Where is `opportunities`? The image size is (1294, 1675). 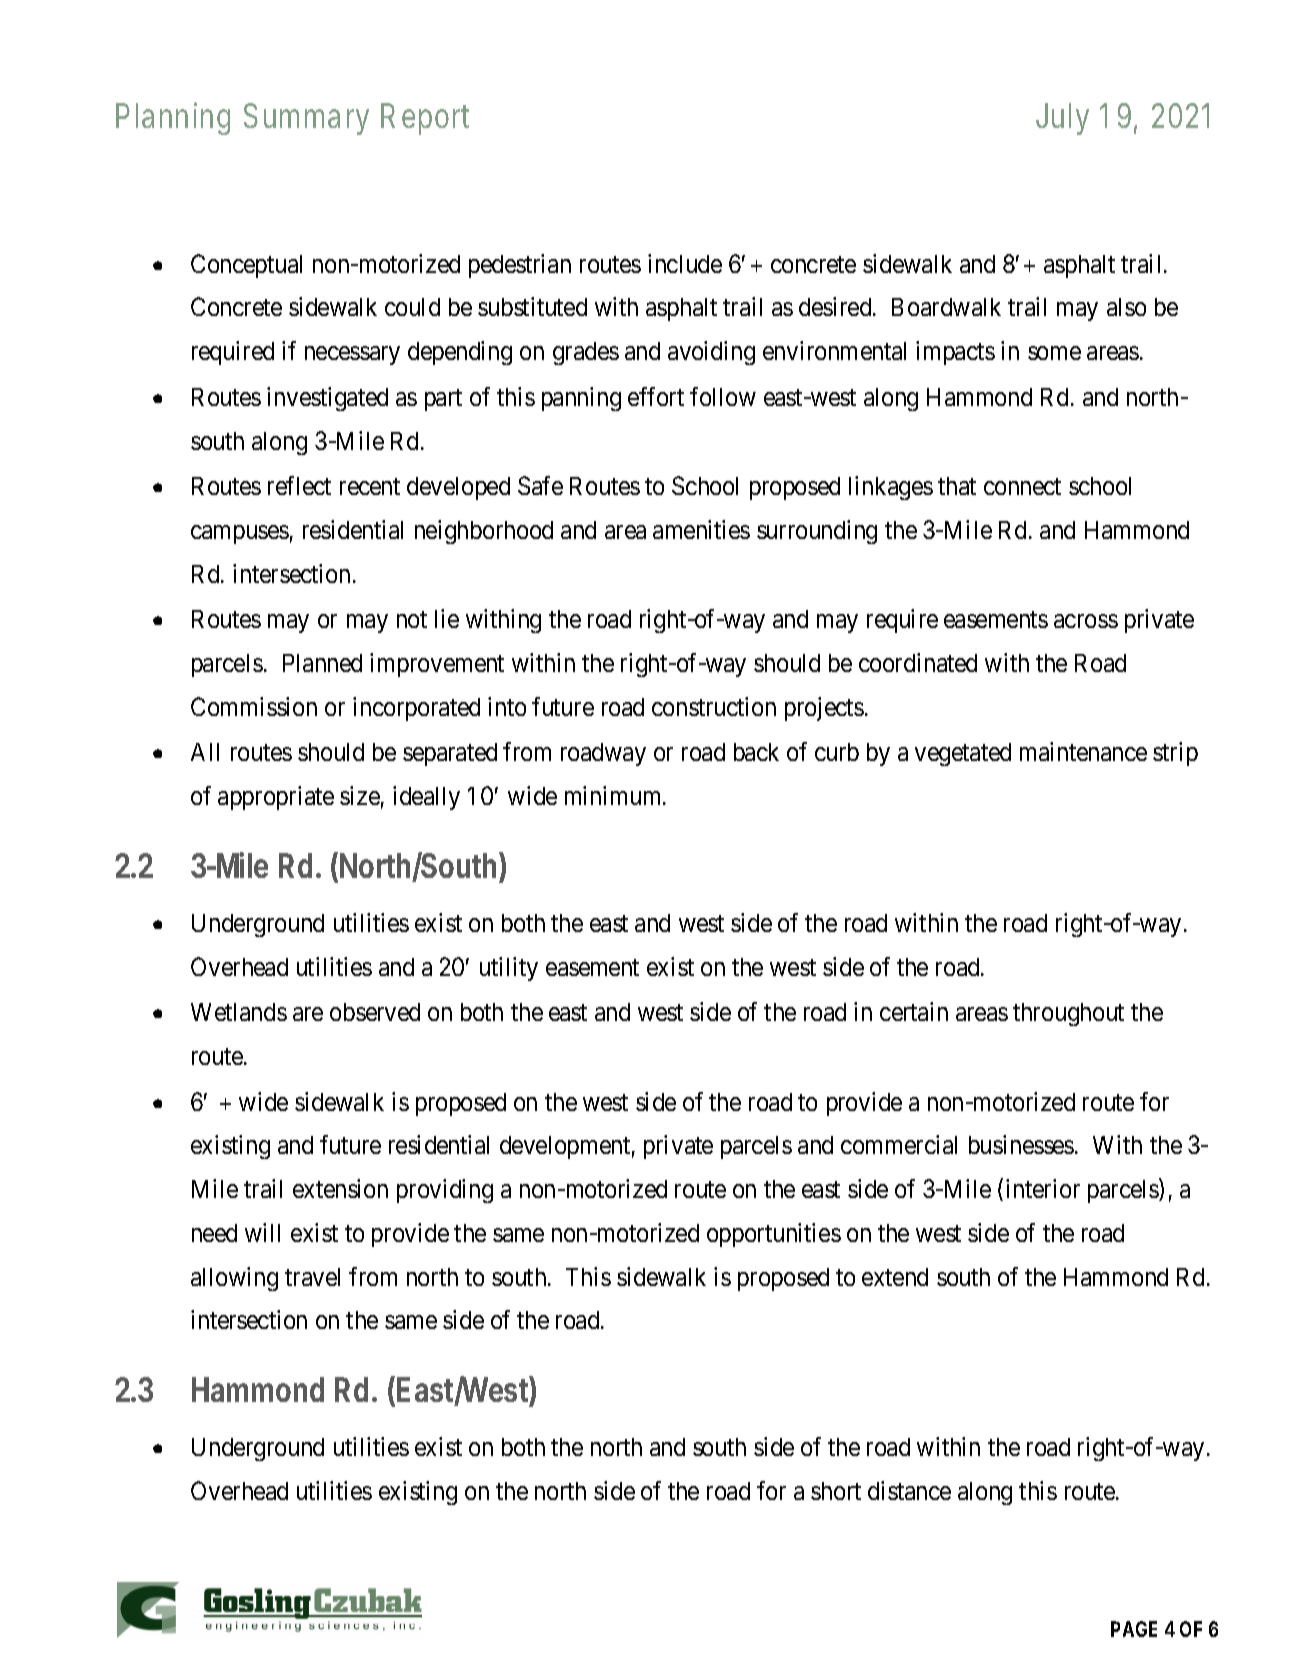
opportunities is located at coordinates (774, 1235).
